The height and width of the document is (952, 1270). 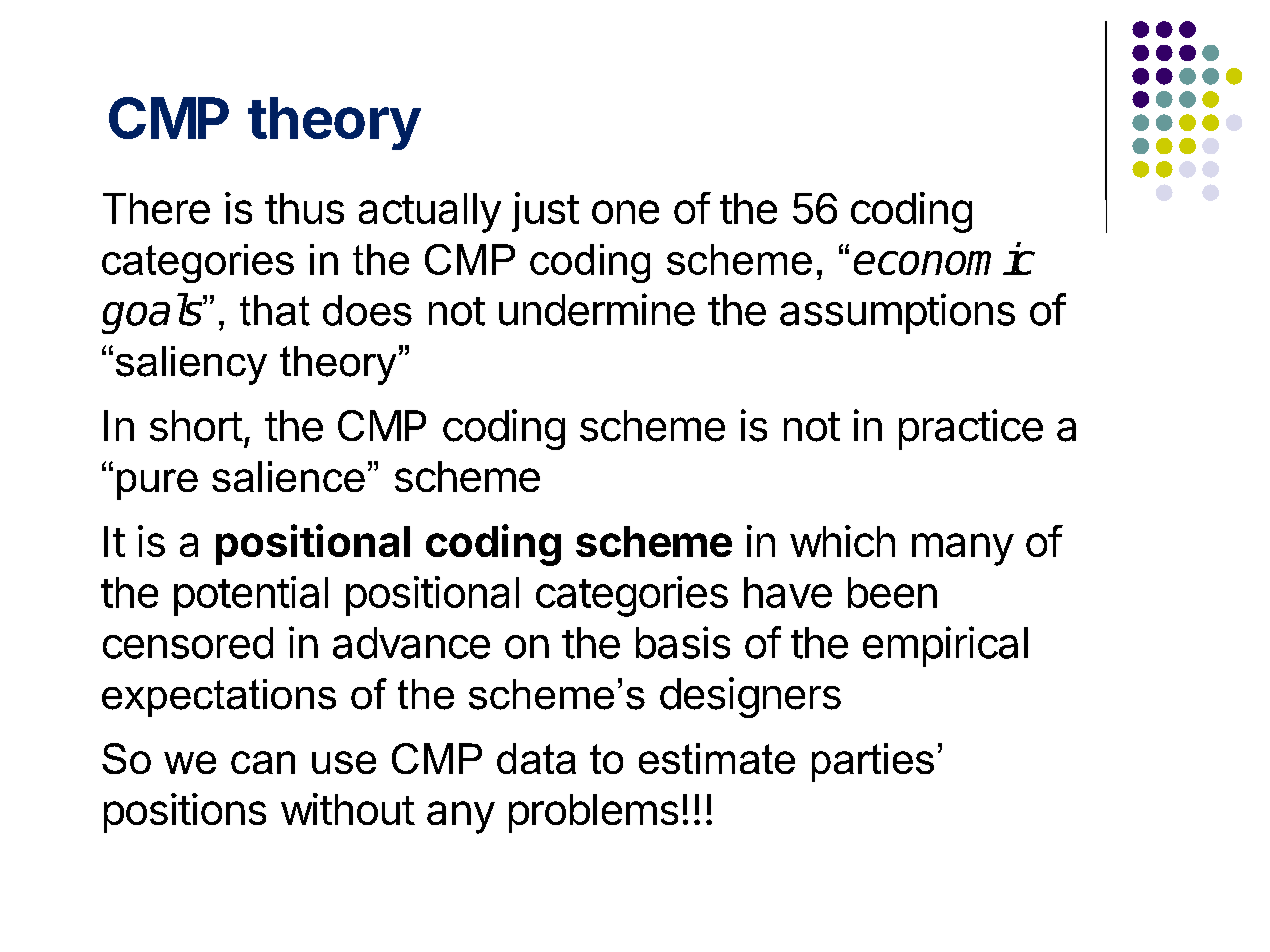 What do you see at coordinates (593, 813) in the document?
I see `problems` at bounding box center [593, 813].
